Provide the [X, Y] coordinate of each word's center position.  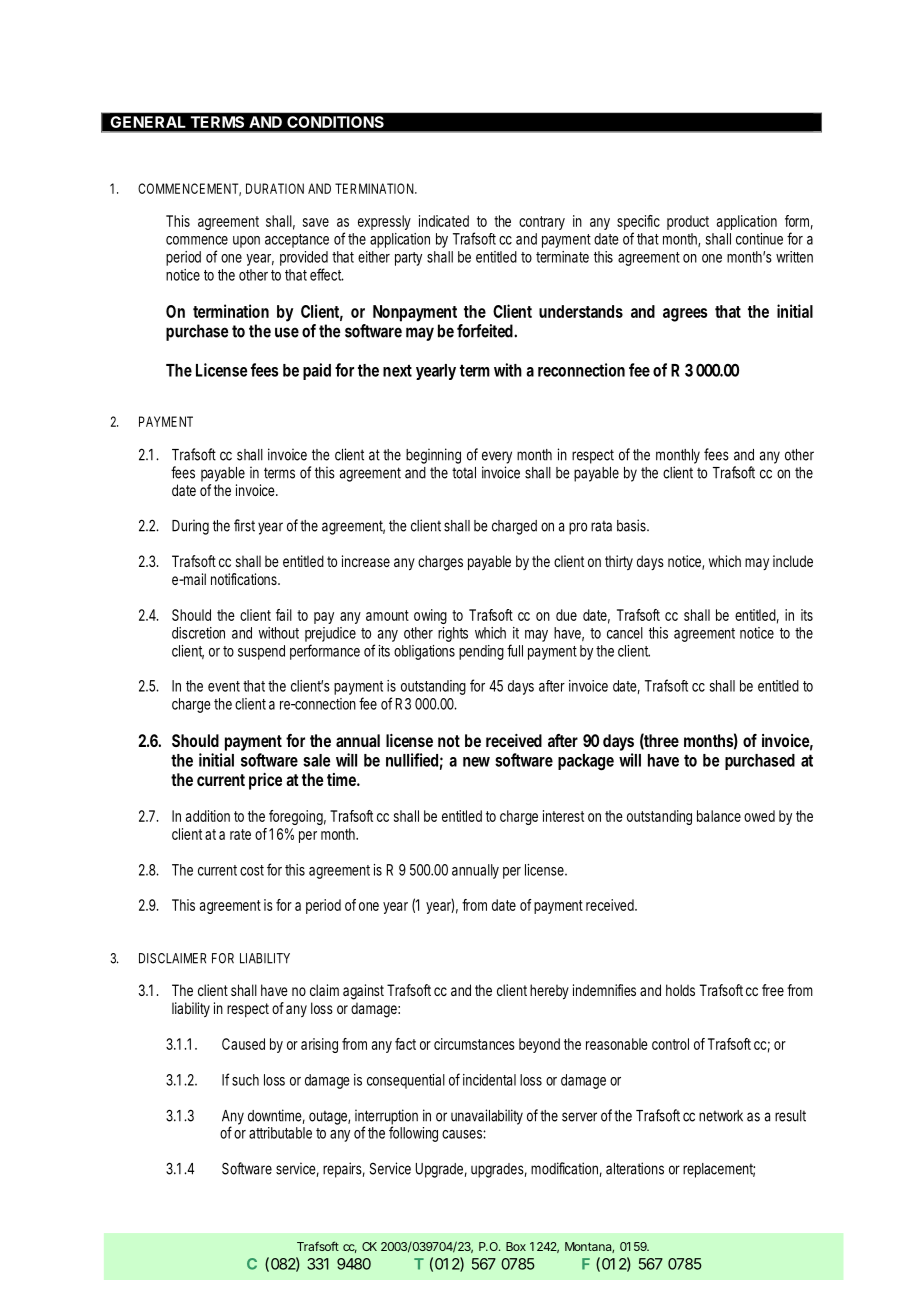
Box [516, 1246]
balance [719, 816]
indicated [444, 221]
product [688, 222]
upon [246, 242]
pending [481, 652]
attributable [280, 1133]
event [226, 686]
